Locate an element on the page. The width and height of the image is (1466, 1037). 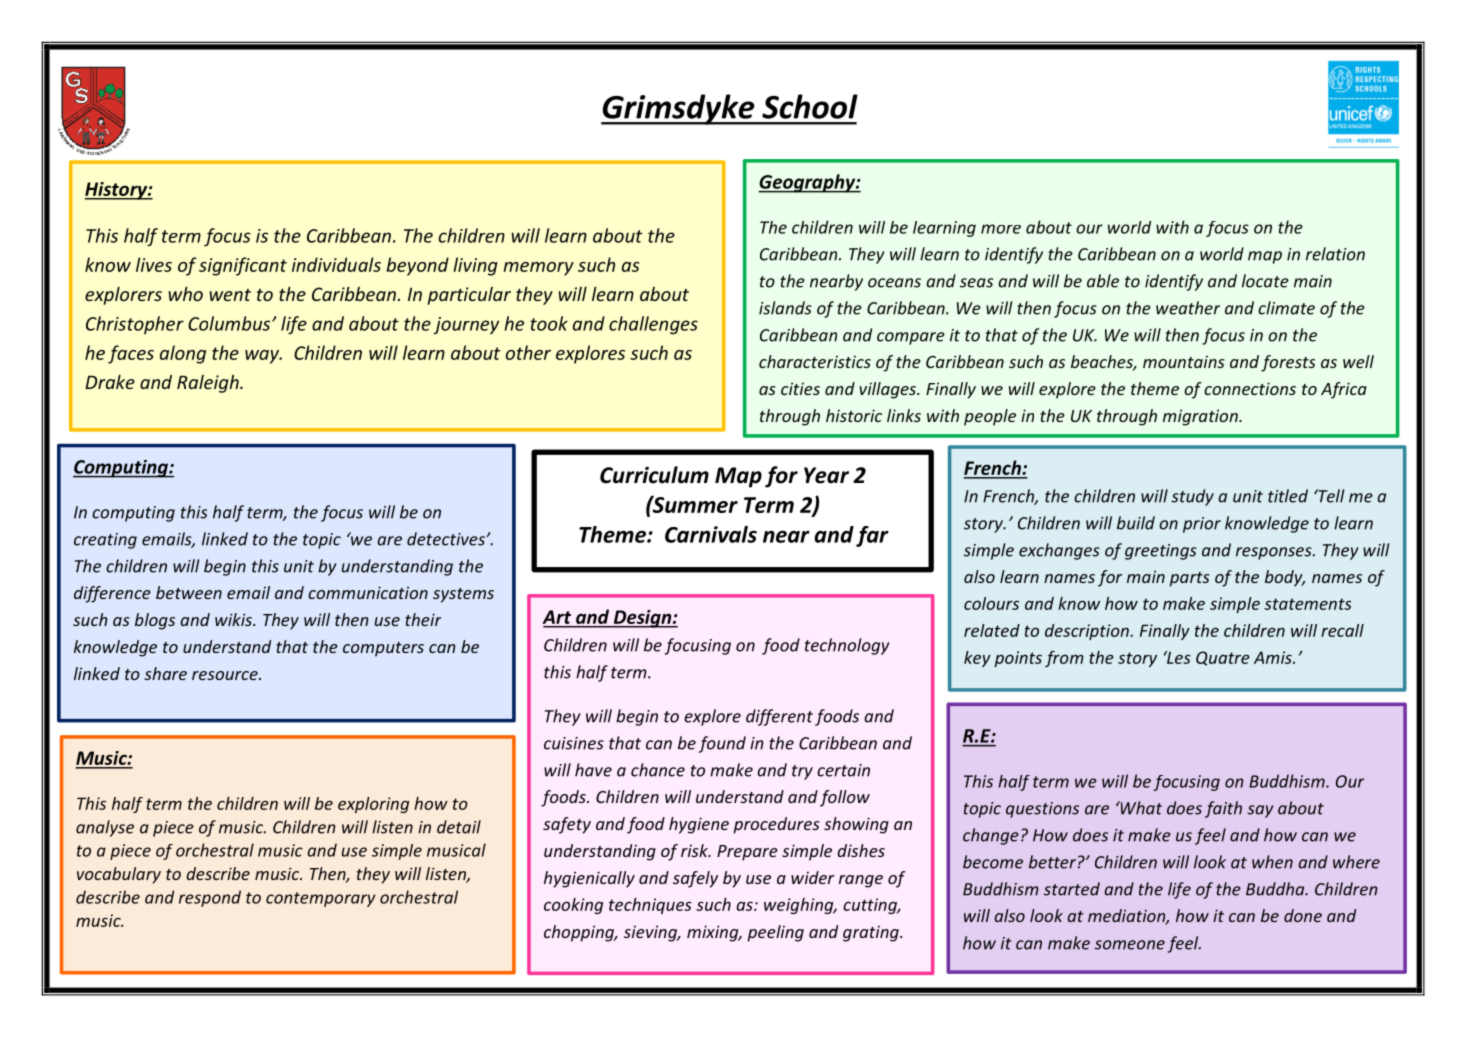
respond is located at coordinates (210, 898).
